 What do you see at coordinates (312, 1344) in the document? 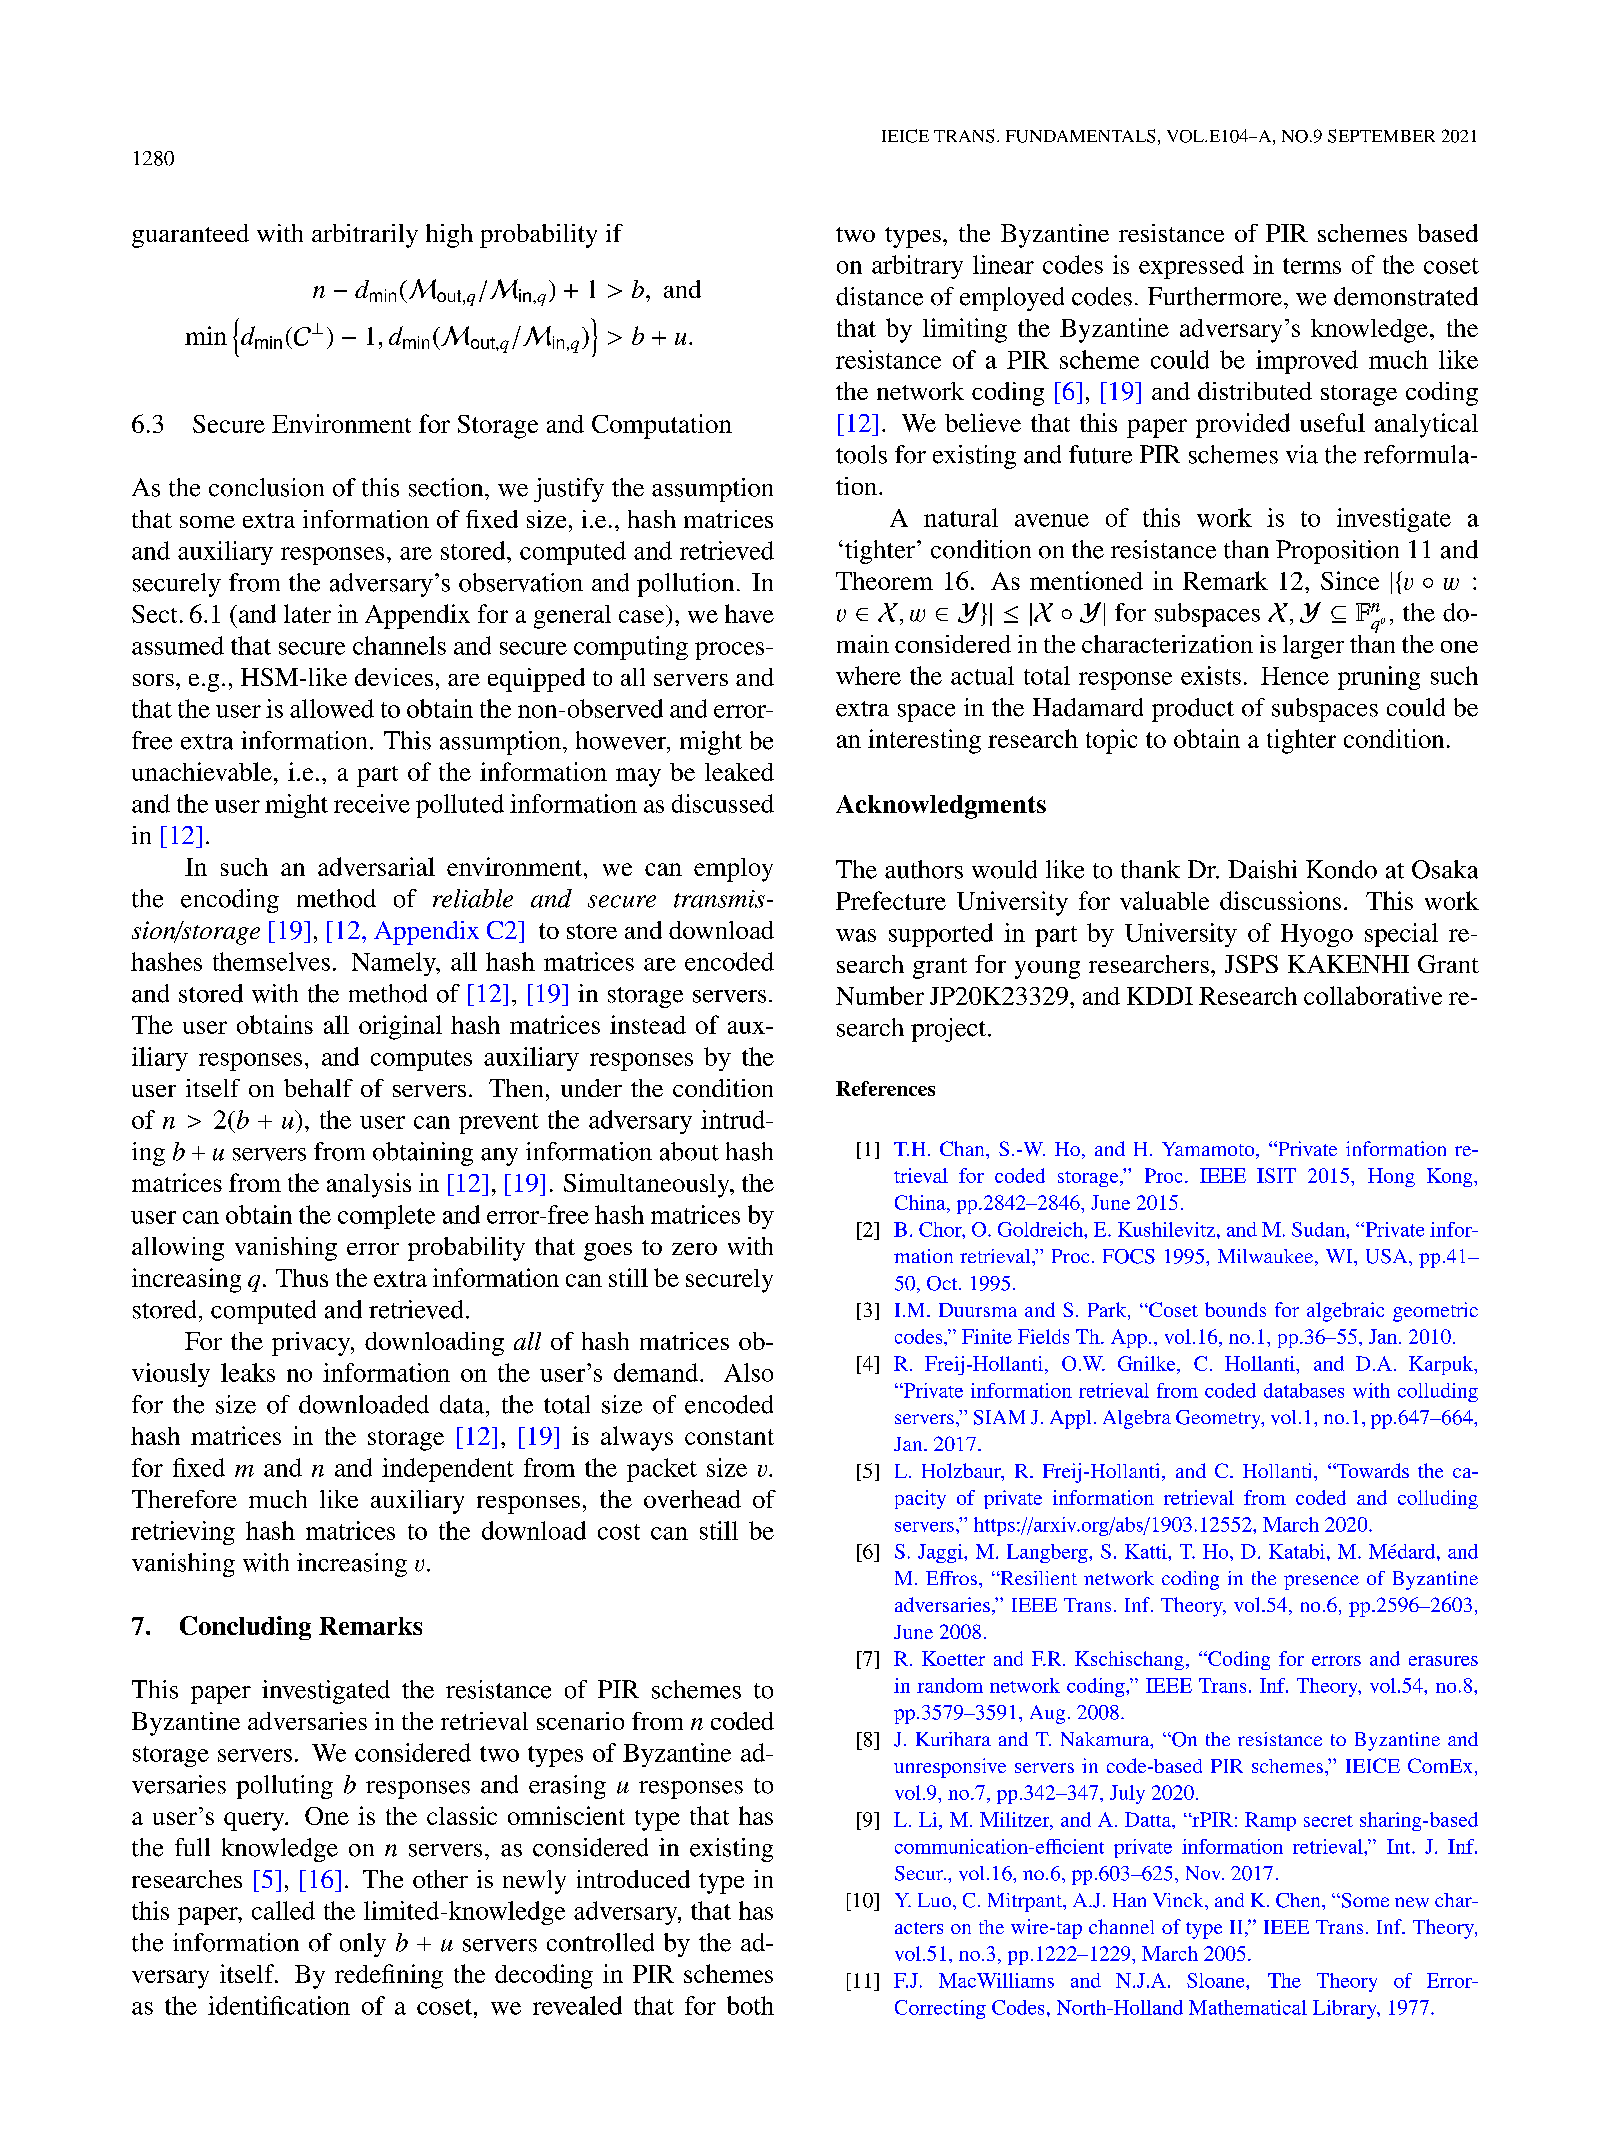
I see `privacy` at bounding box center [312, 1344].
